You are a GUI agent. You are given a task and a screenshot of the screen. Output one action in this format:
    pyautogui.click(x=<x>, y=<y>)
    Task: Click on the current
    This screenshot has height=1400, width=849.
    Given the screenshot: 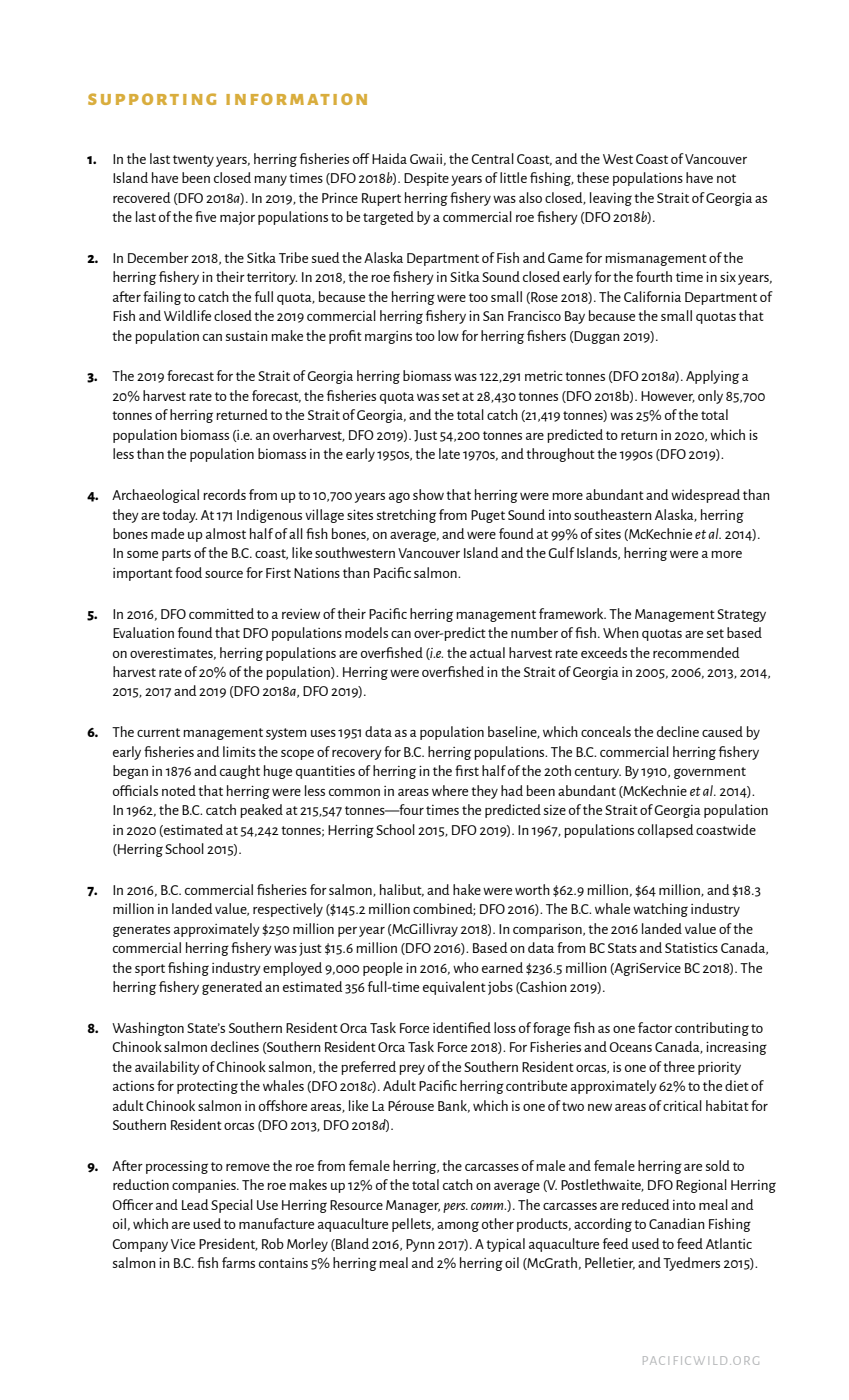 What is the action you would take?
    pyautogui.click(x=158, y=732)
